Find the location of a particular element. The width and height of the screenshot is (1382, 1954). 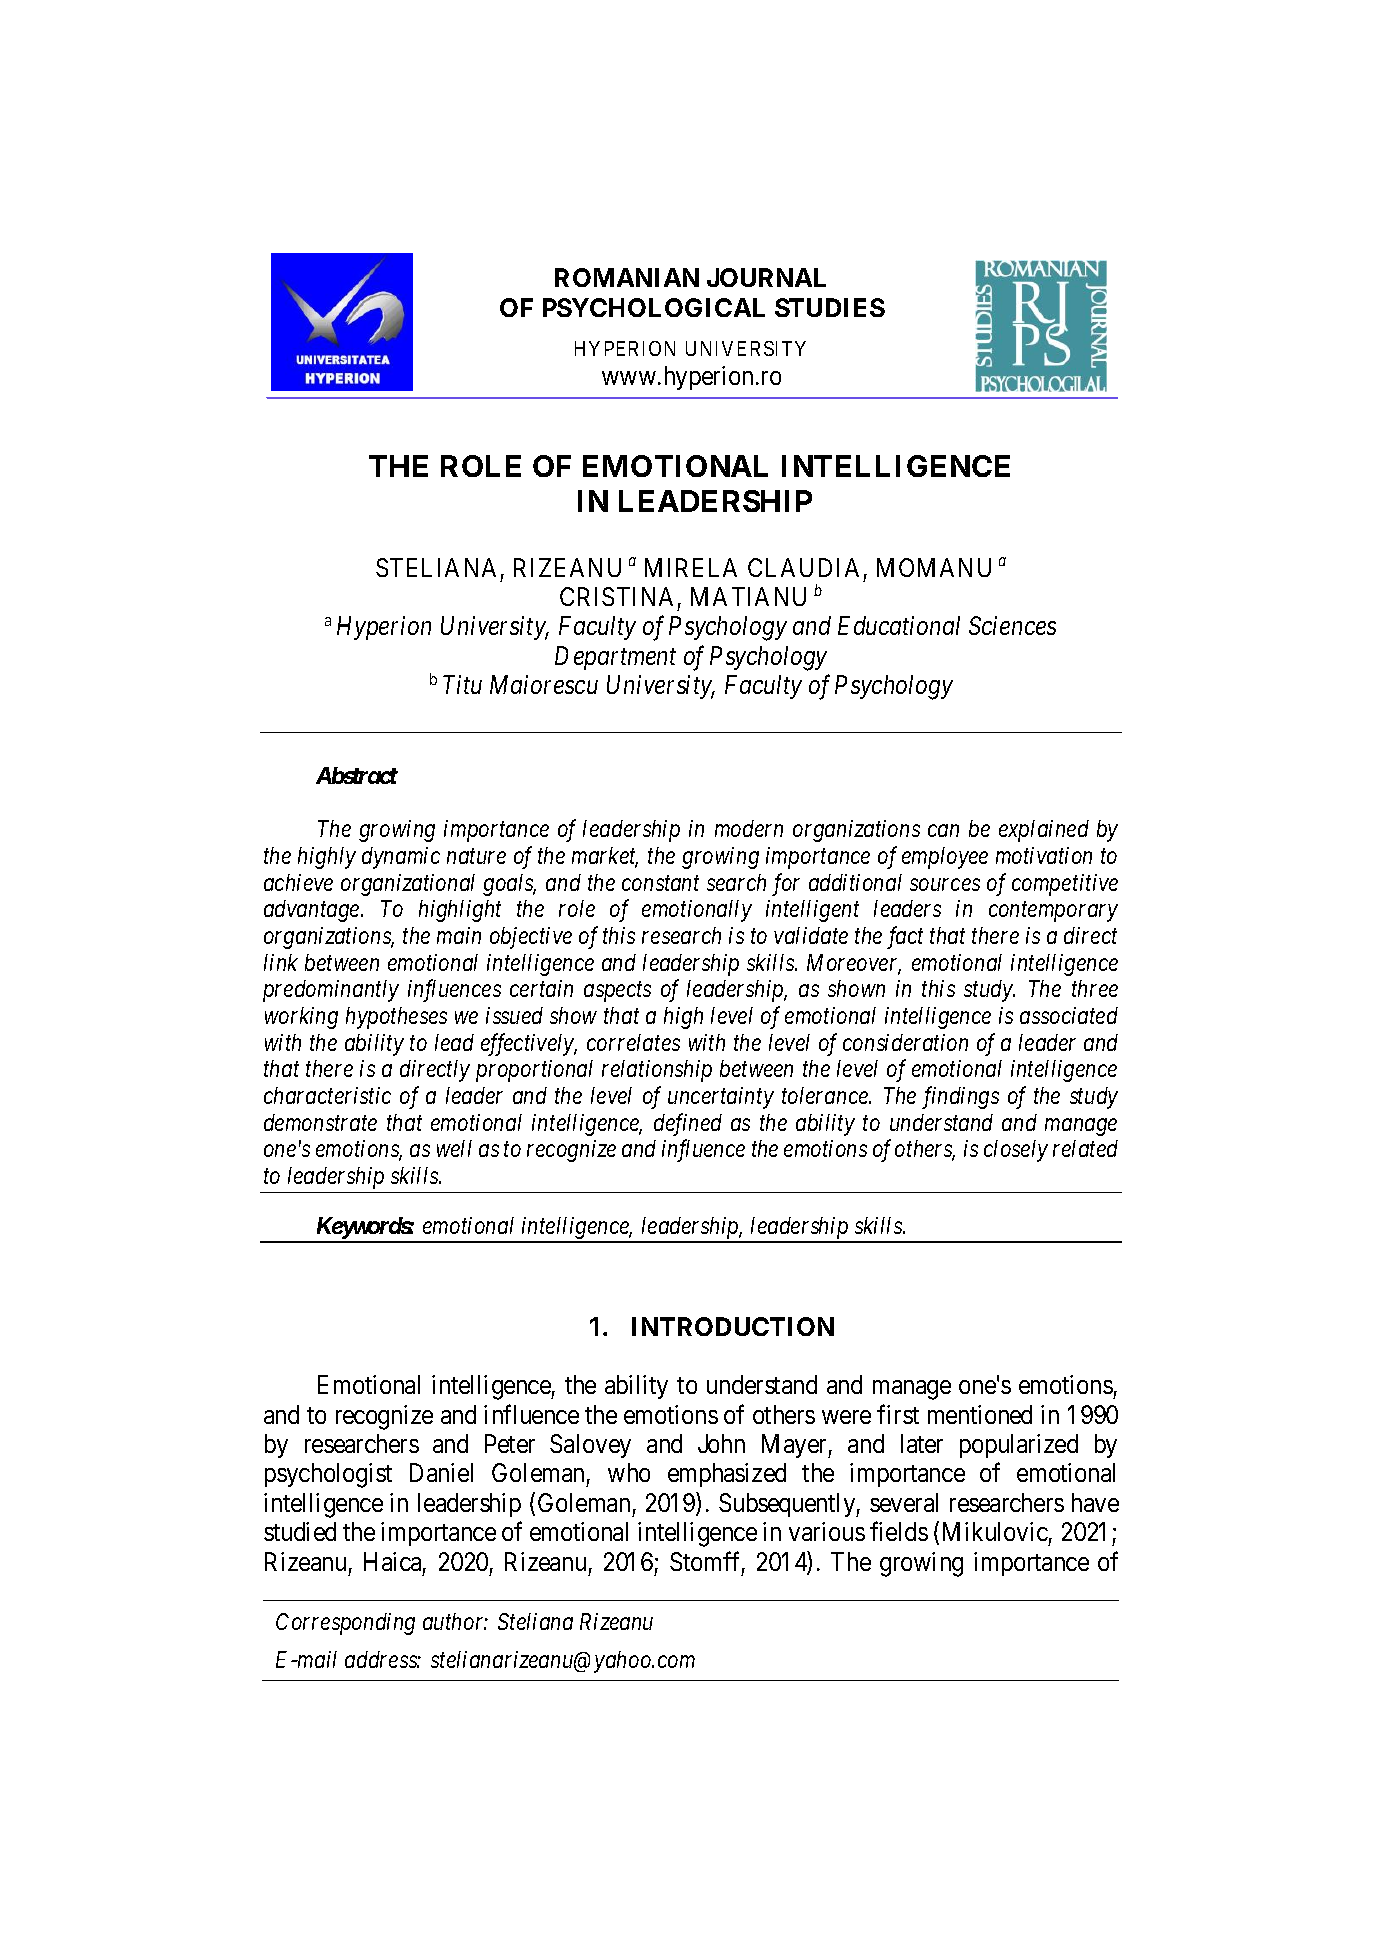

Department is located at coordinates (615, 658).
